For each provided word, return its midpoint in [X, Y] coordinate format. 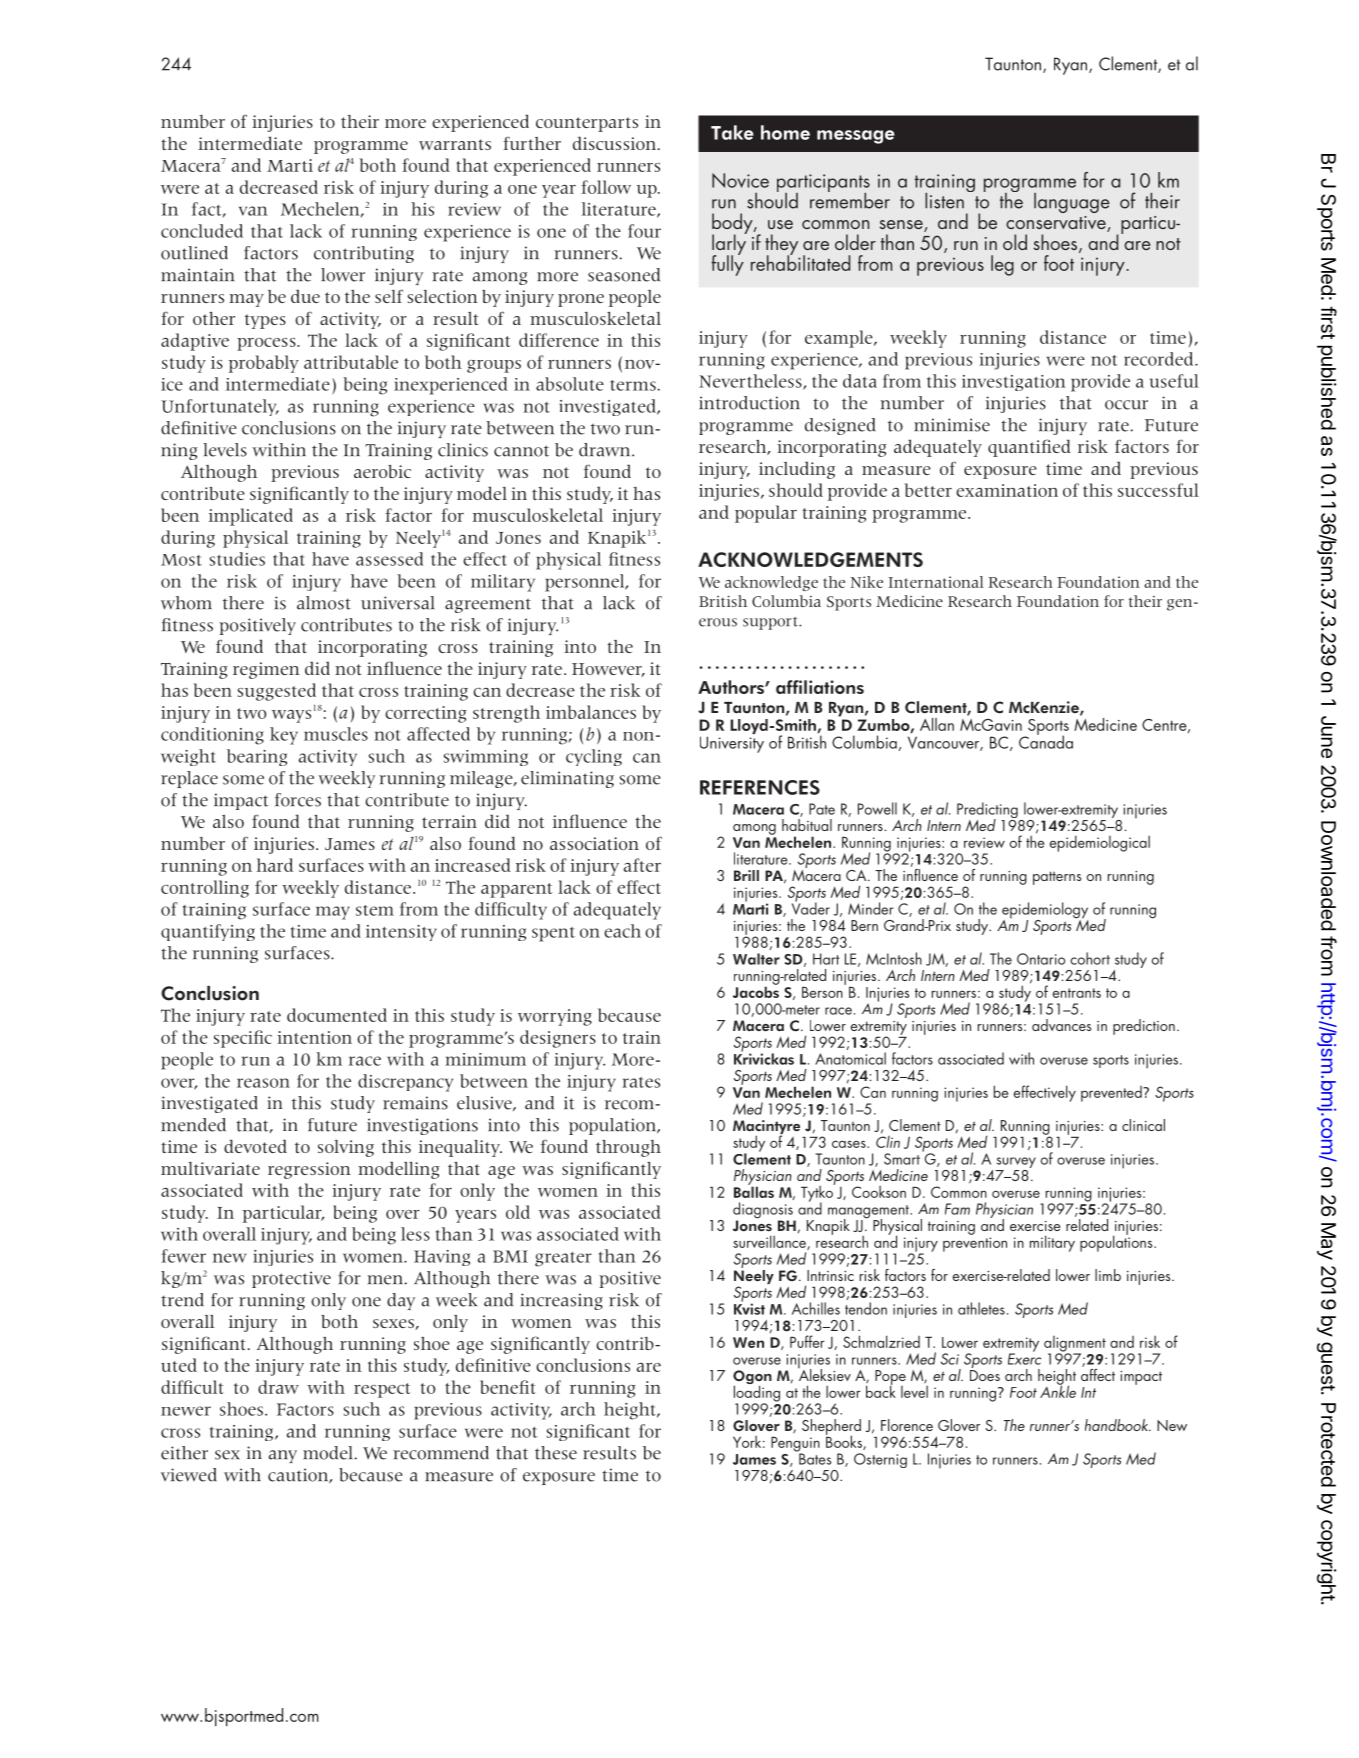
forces [298, 800]
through [628, 1148]
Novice [740, 180]
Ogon [752, 1378]
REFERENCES [760, 787]
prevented [1112, 1094]
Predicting [988, 811]
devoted [255, 1146]
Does [985, 1375]
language [1072, 203]
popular [766, 514]
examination [1007, 490]
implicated [251, 517]
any [283, 1456]
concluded [202, 231]
